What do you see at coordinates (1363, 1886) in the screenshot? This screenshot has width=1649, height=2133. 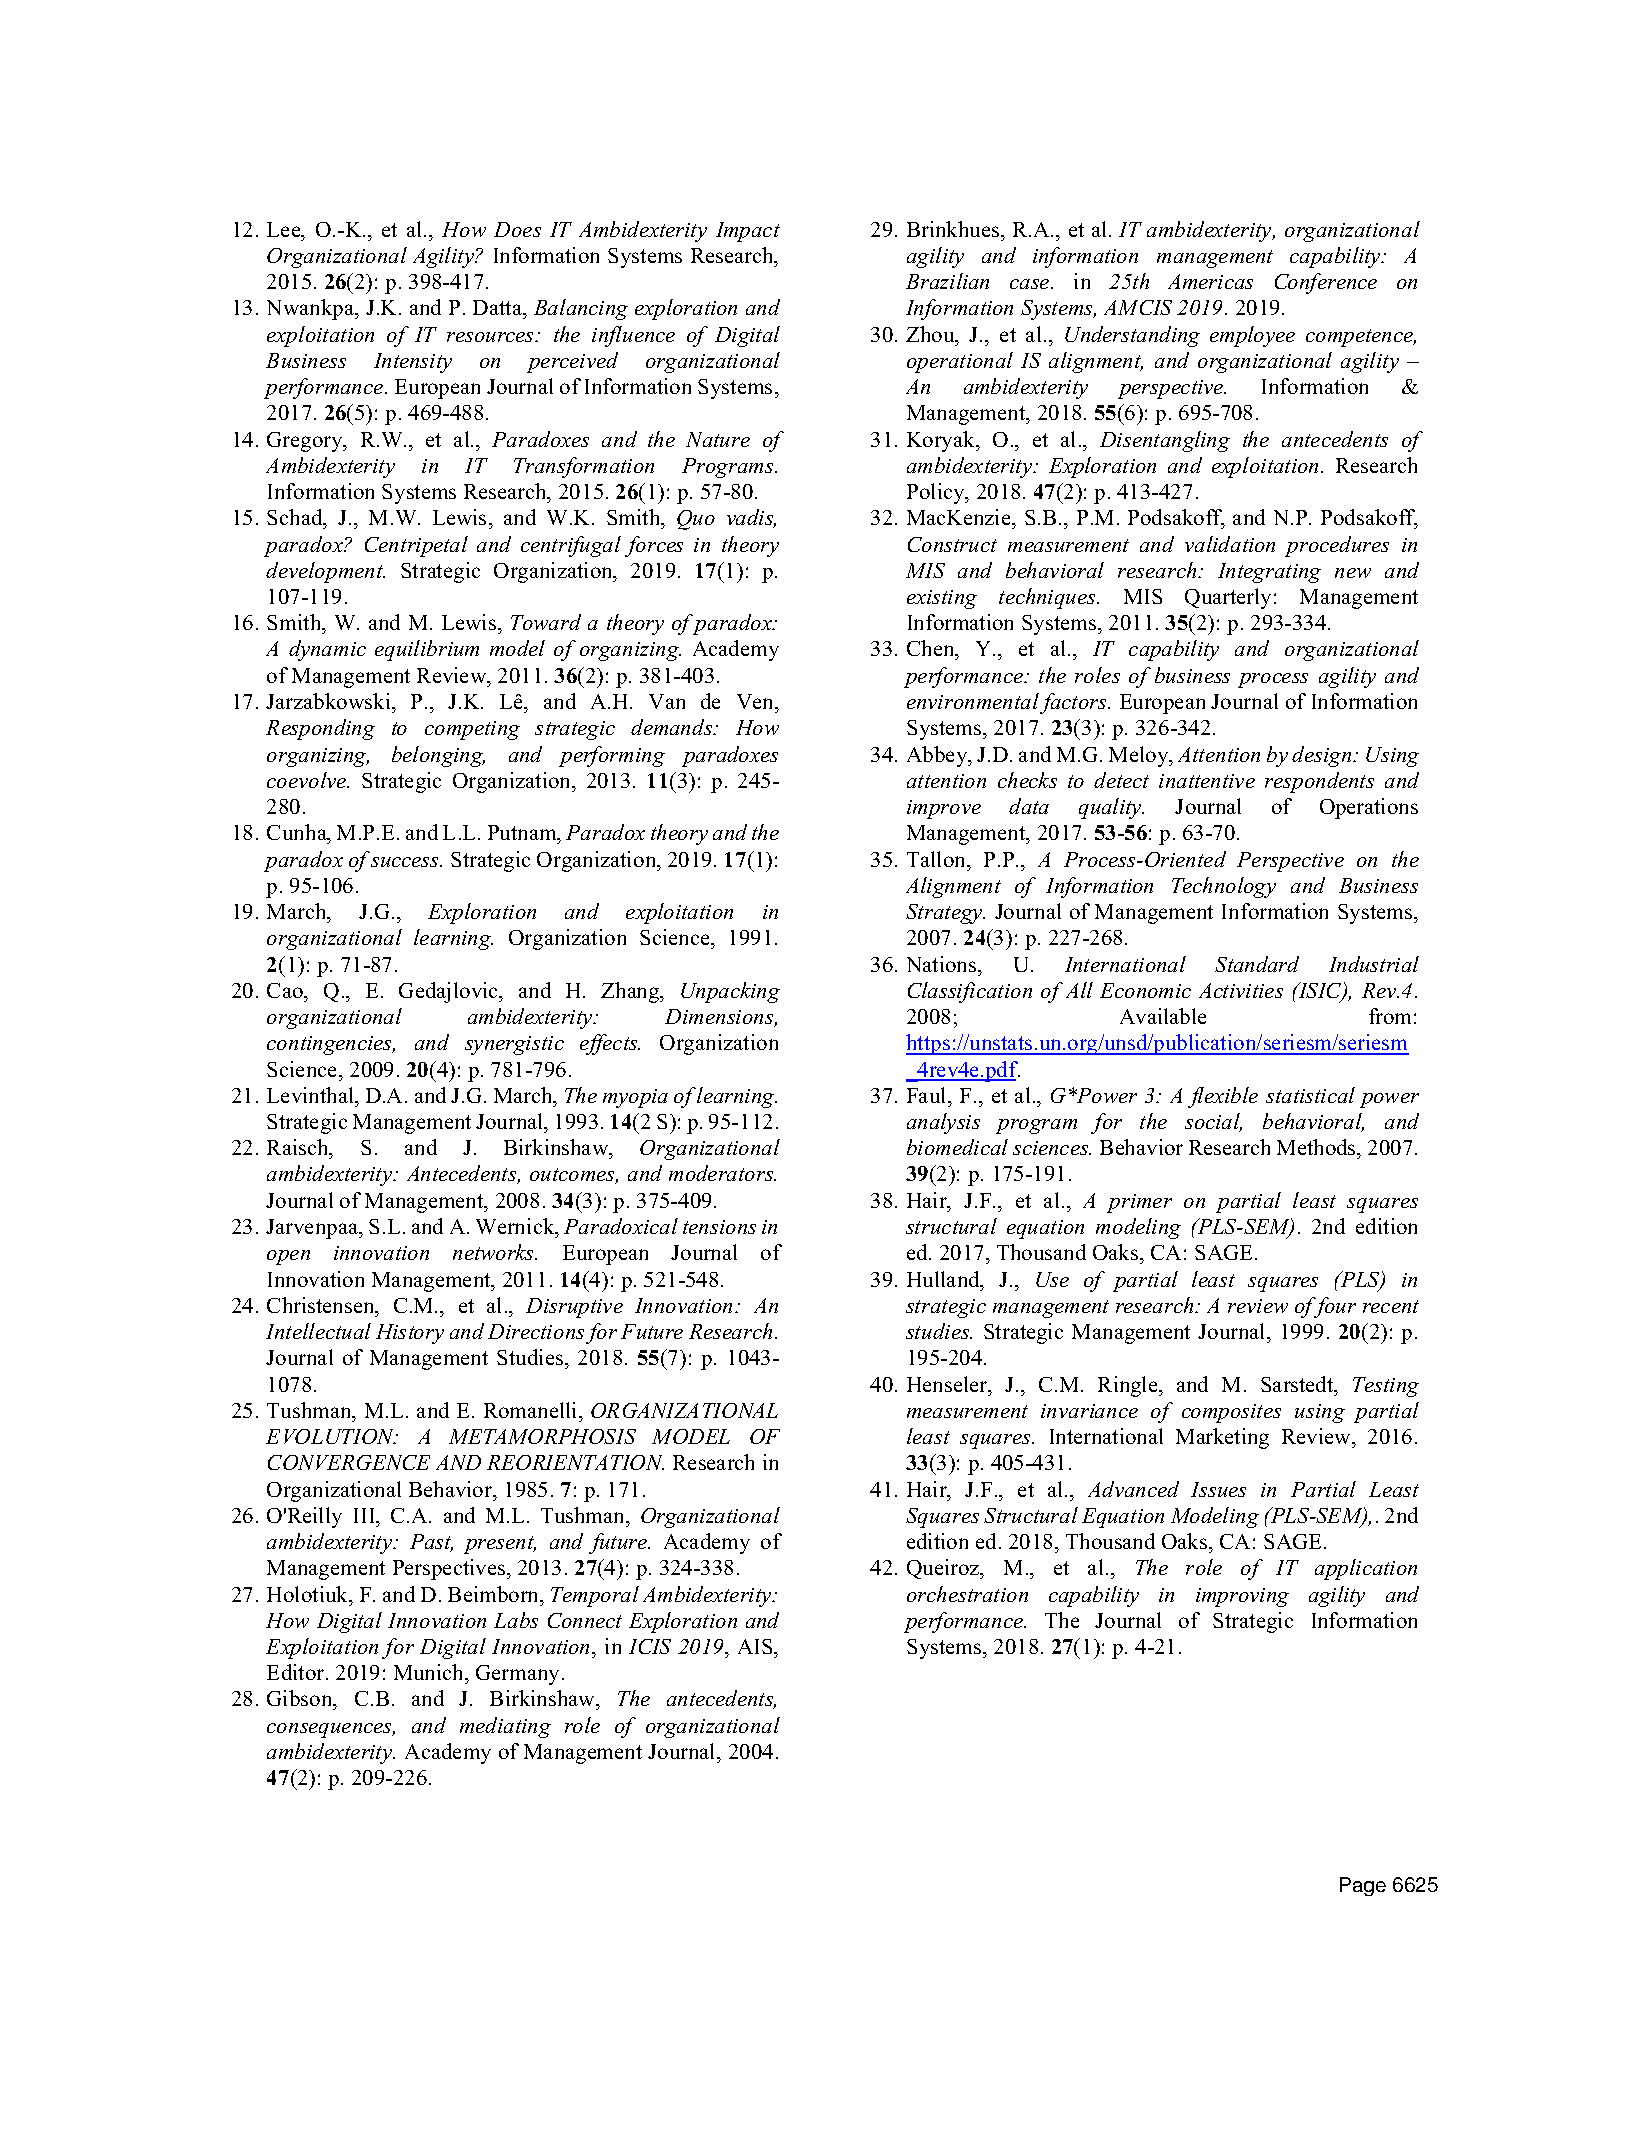 I see `Page` at bounding box center [1363, 1886].
